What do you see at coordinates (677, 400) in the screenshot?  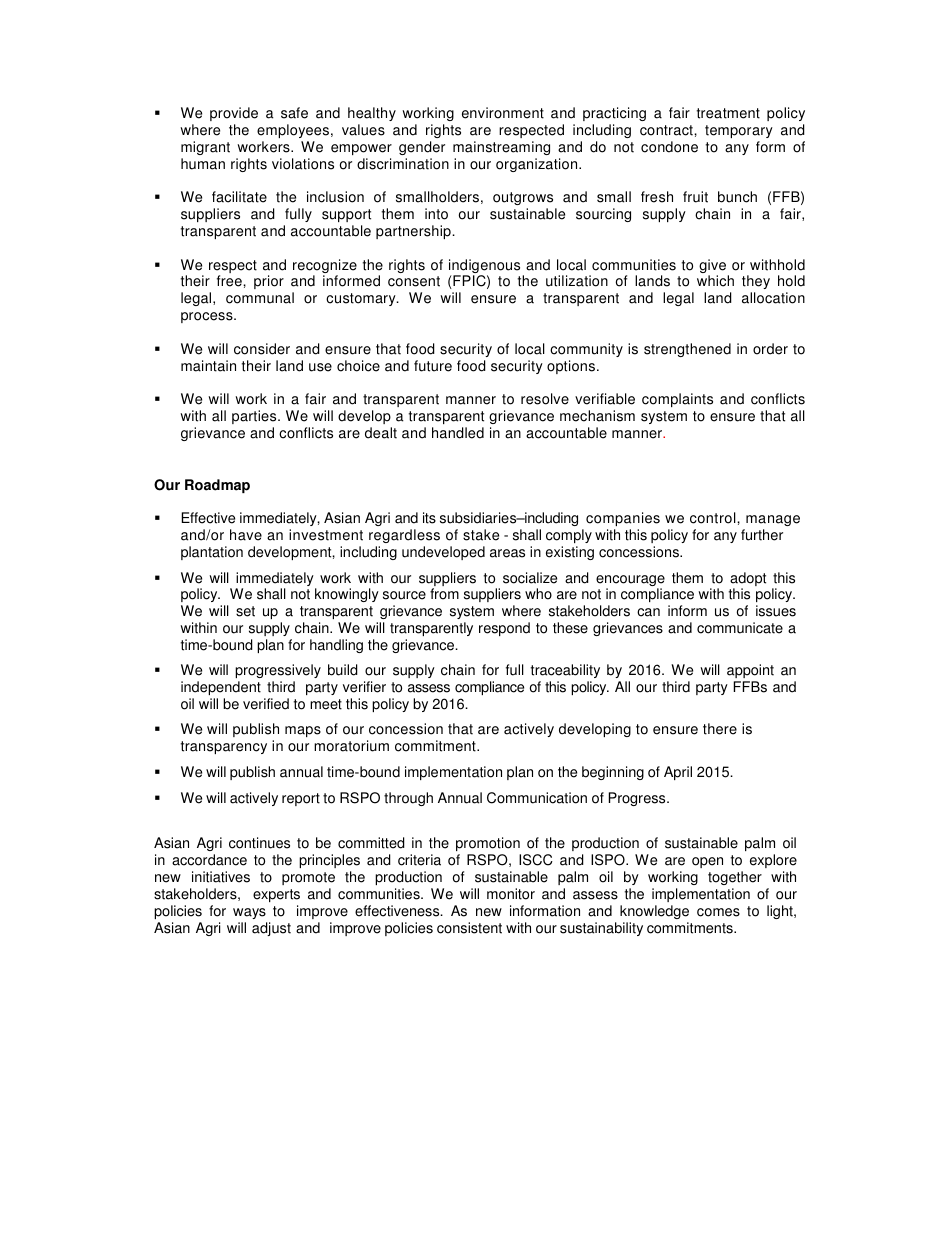 I see `complaints` at bounding box center [677, 400].
